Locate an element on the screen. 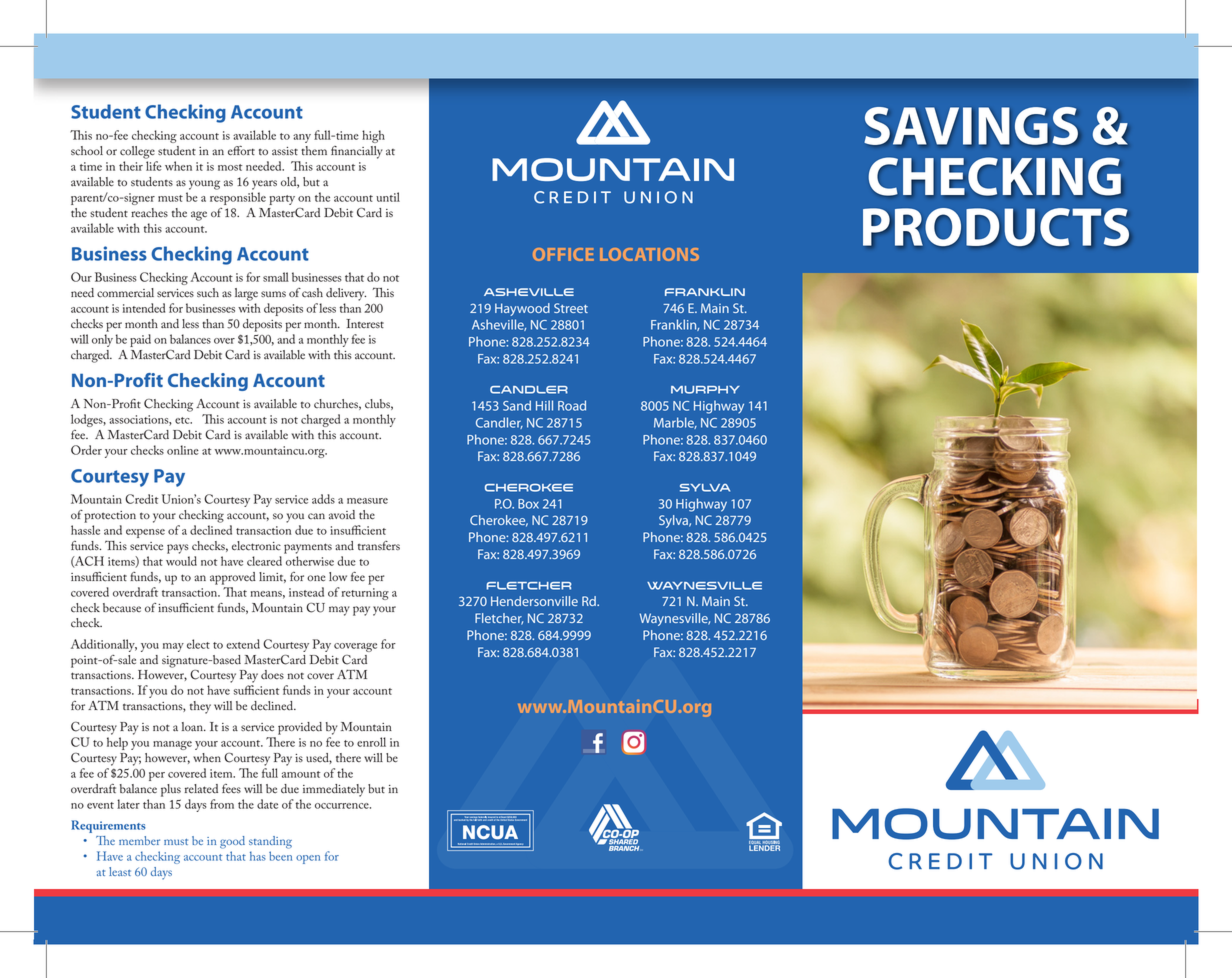 Image resolution: width=1232 pixels, height=978 pixels. immediately is located at coordinates (334, 790).
